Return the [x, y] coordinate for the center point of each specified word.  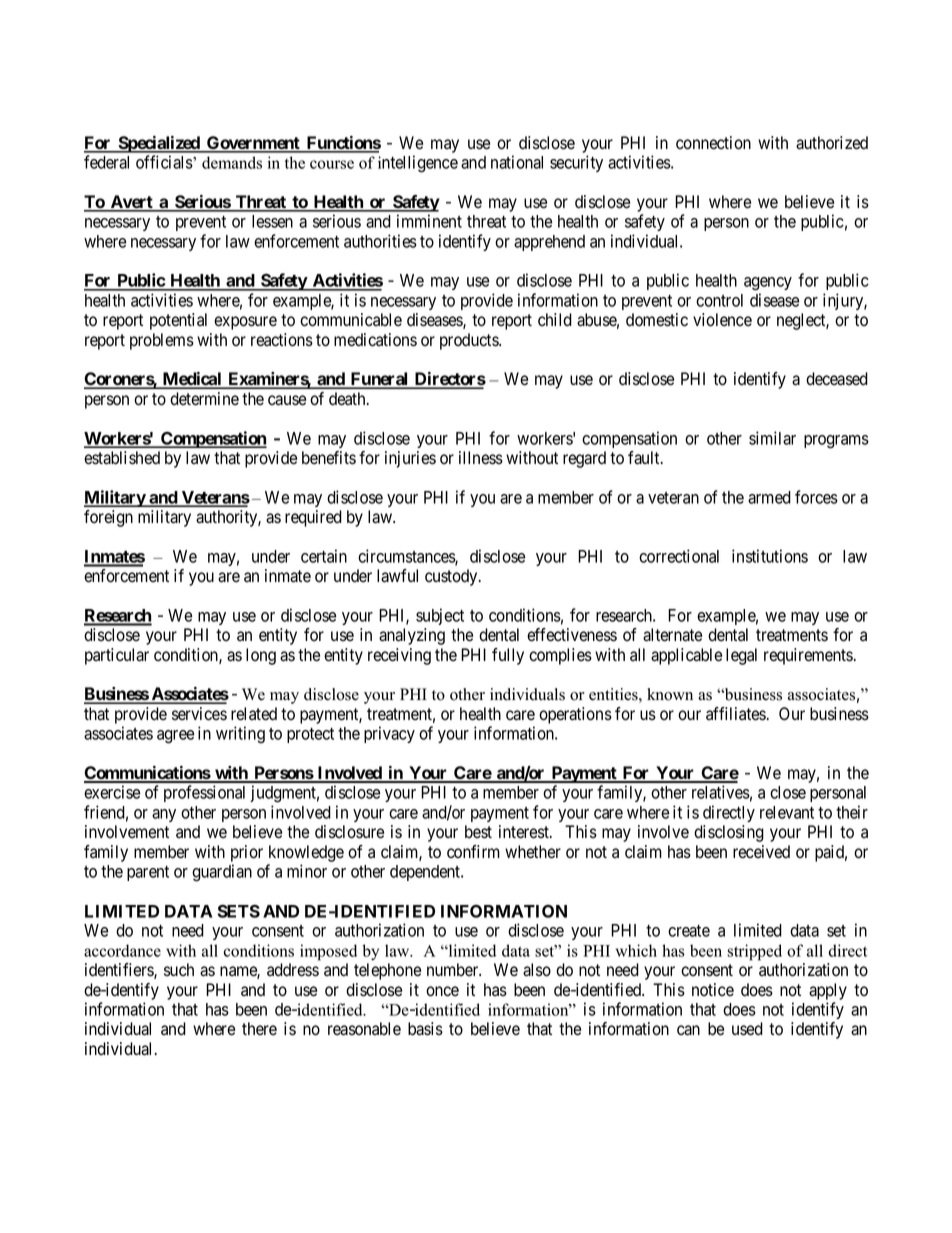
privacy [389, 734]
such [179, 969]
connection [713, 143]
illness [481, 458]
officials [165, 162]
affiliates [736, 714]
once [442, 991]
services [199, 714]
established [122, 458]
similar [772, 438]
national [517, 162]
